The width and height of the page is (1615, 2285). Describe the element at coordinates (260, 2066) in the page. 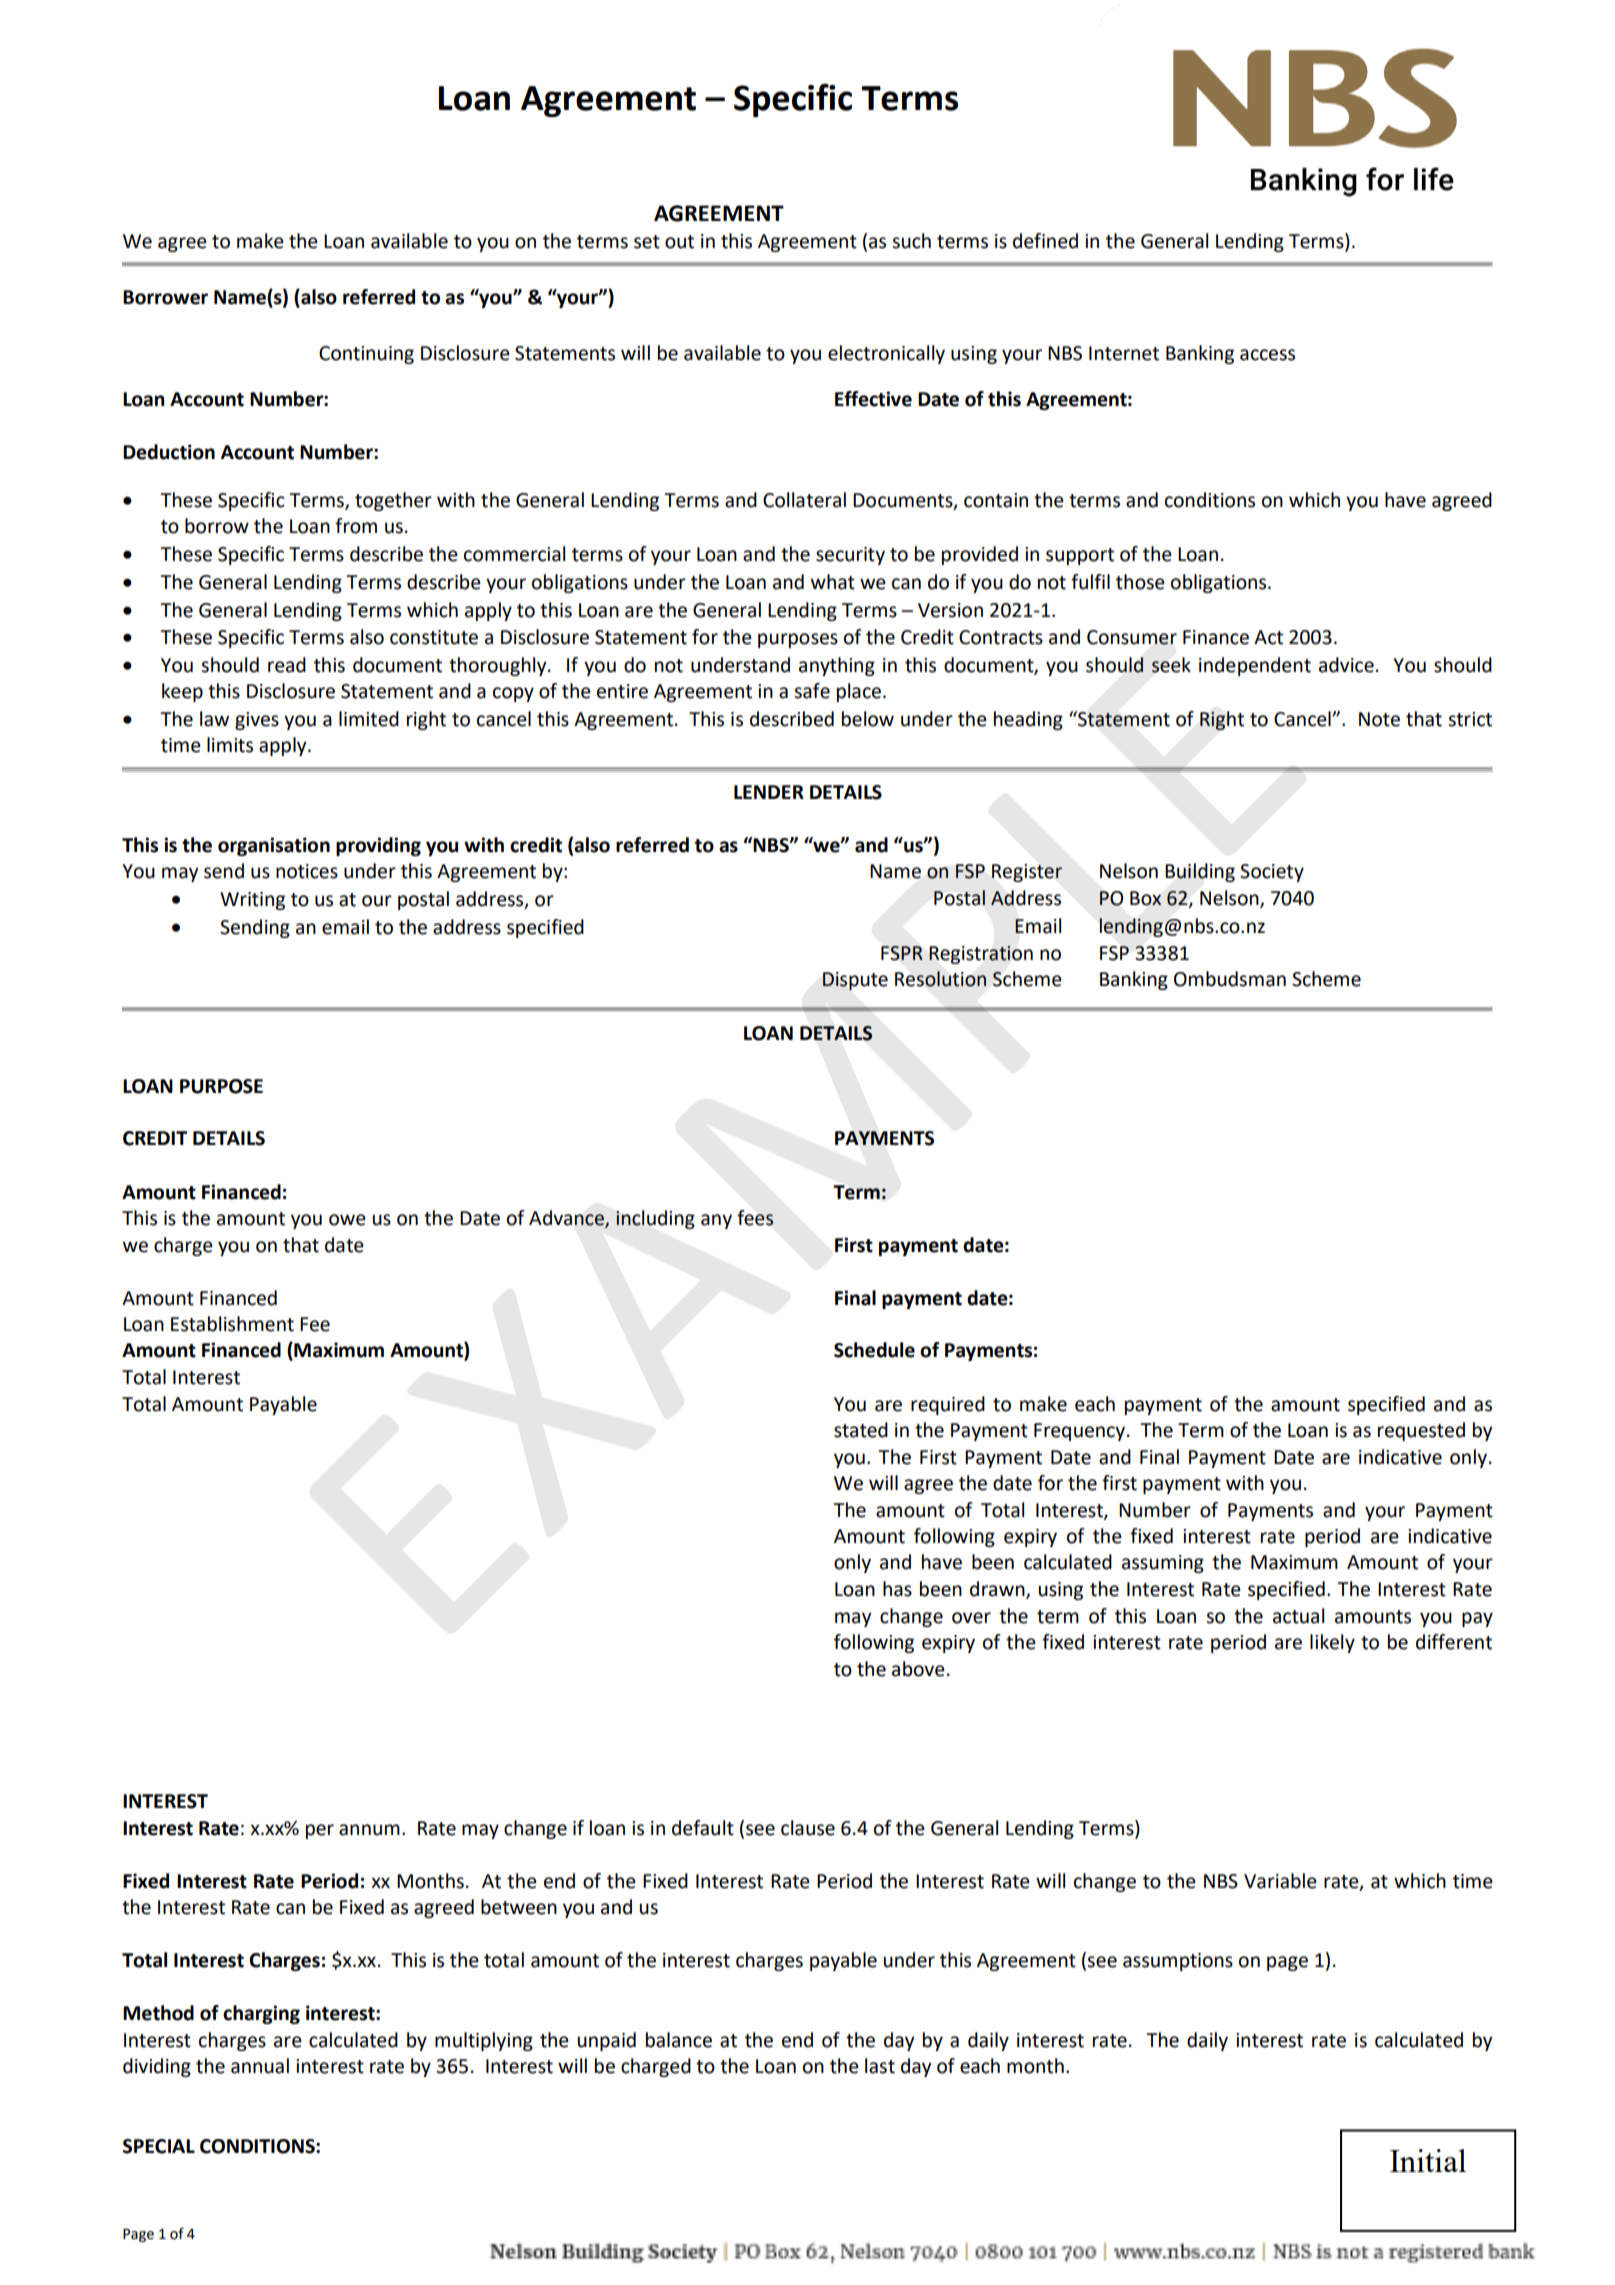

I see `annual` at that location.
